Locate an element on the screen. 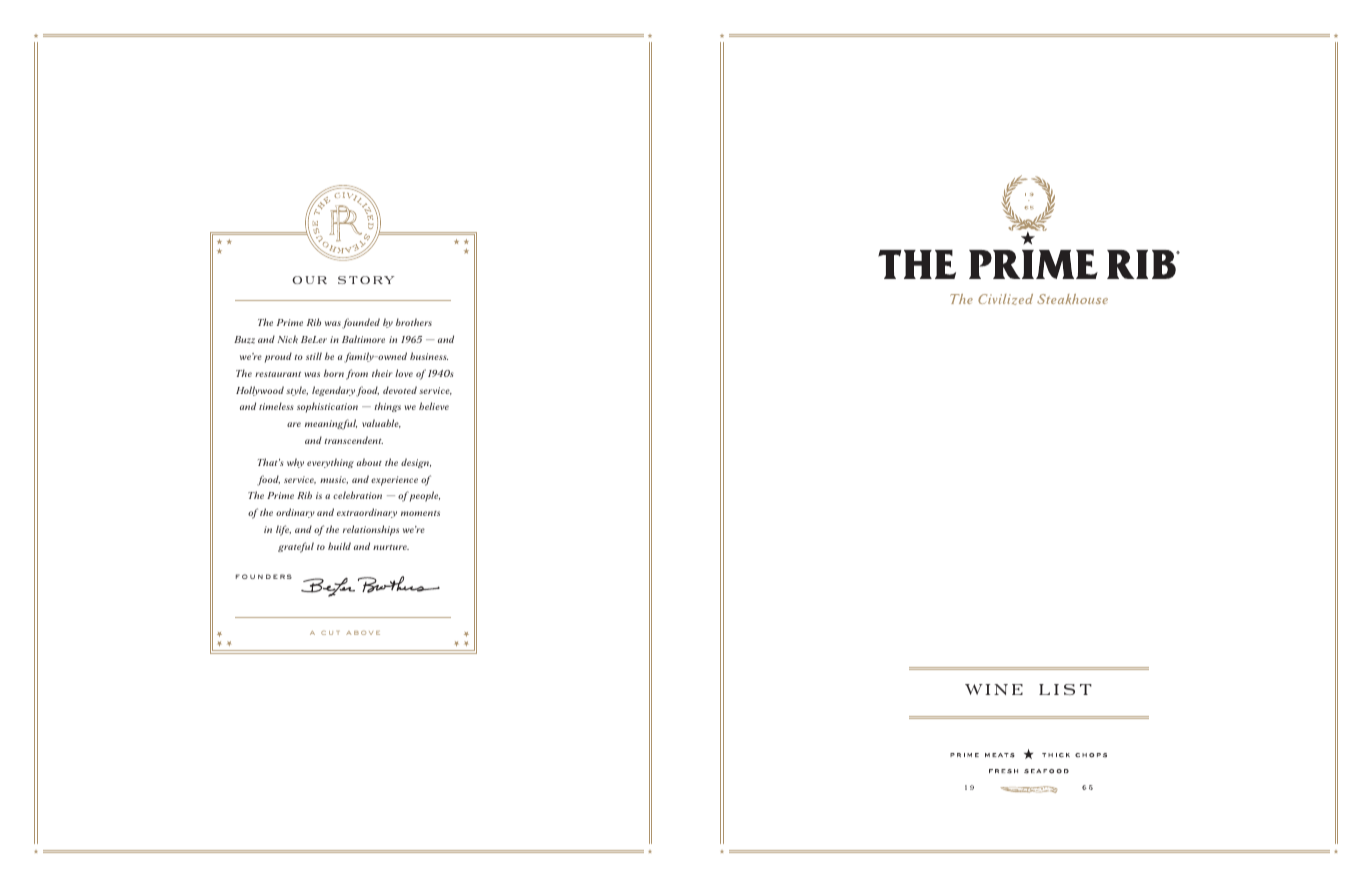  business is located at coordinates (429, 356).
